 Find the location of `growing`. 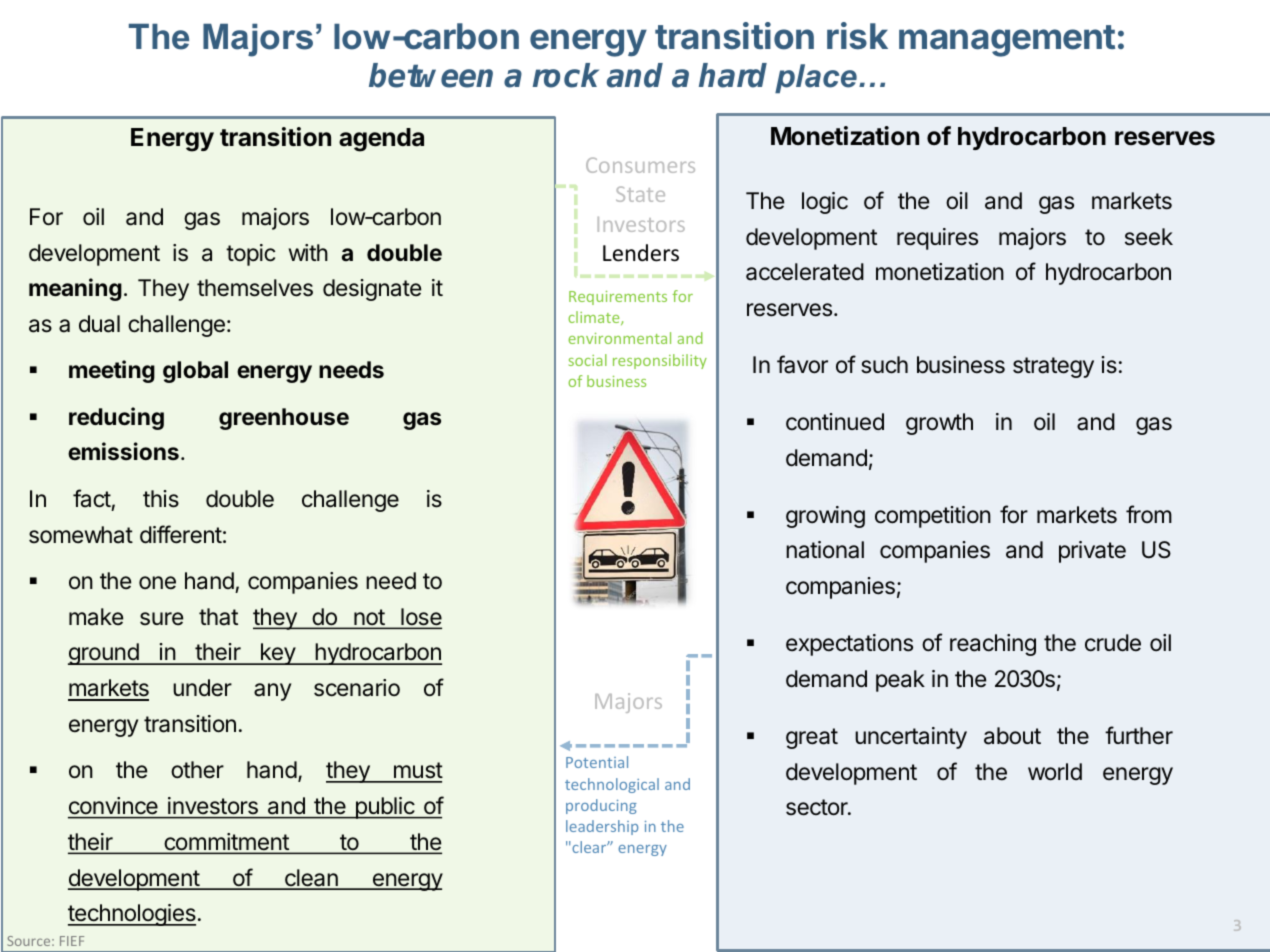

growing is located at coordinates (825, 517).
